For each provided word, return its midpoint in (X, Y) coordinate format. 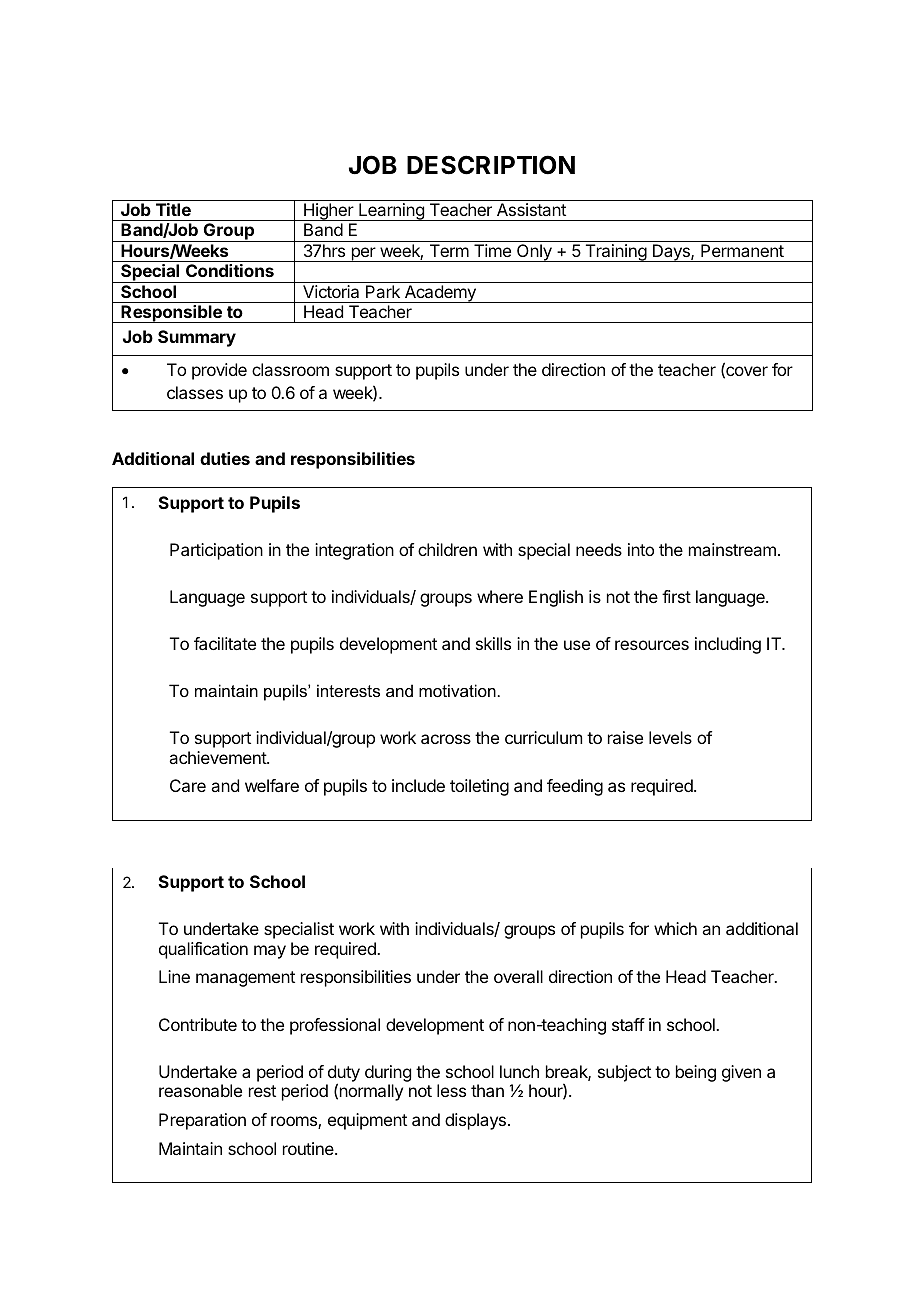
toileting (479, 787)
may (270, 952)
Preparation (202, 1121)
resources (652, 645)
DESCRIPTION (491, 165)
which (675, 928)
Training (615, 253)
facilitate (225, 643)
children (447, 549)
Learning (391, 212)
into (641, 549)
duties (225, 458)
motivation (457, 690)
